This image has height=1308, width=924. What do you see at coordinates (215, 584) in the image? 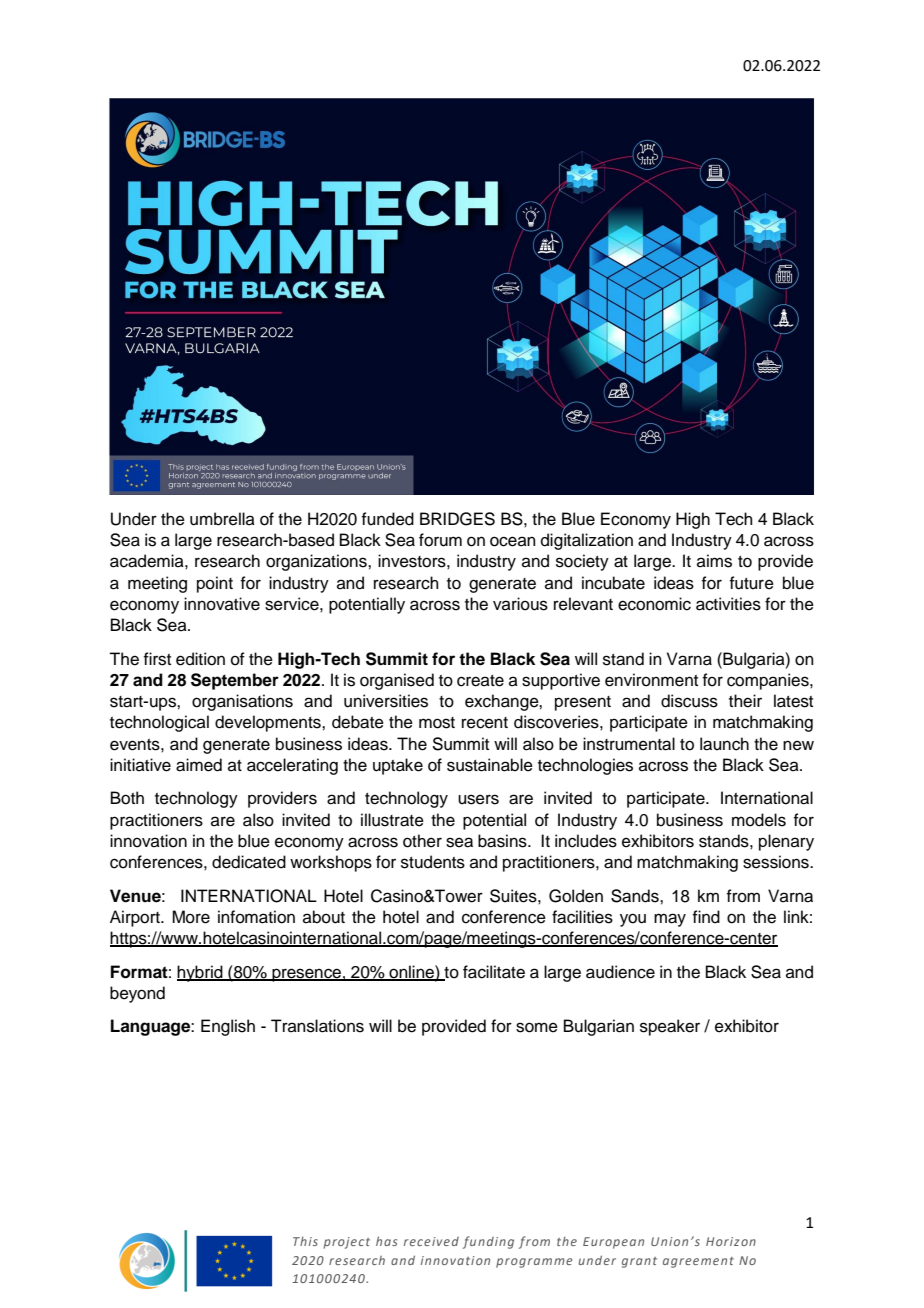
I see `point` at bounding box center [215, 584].
